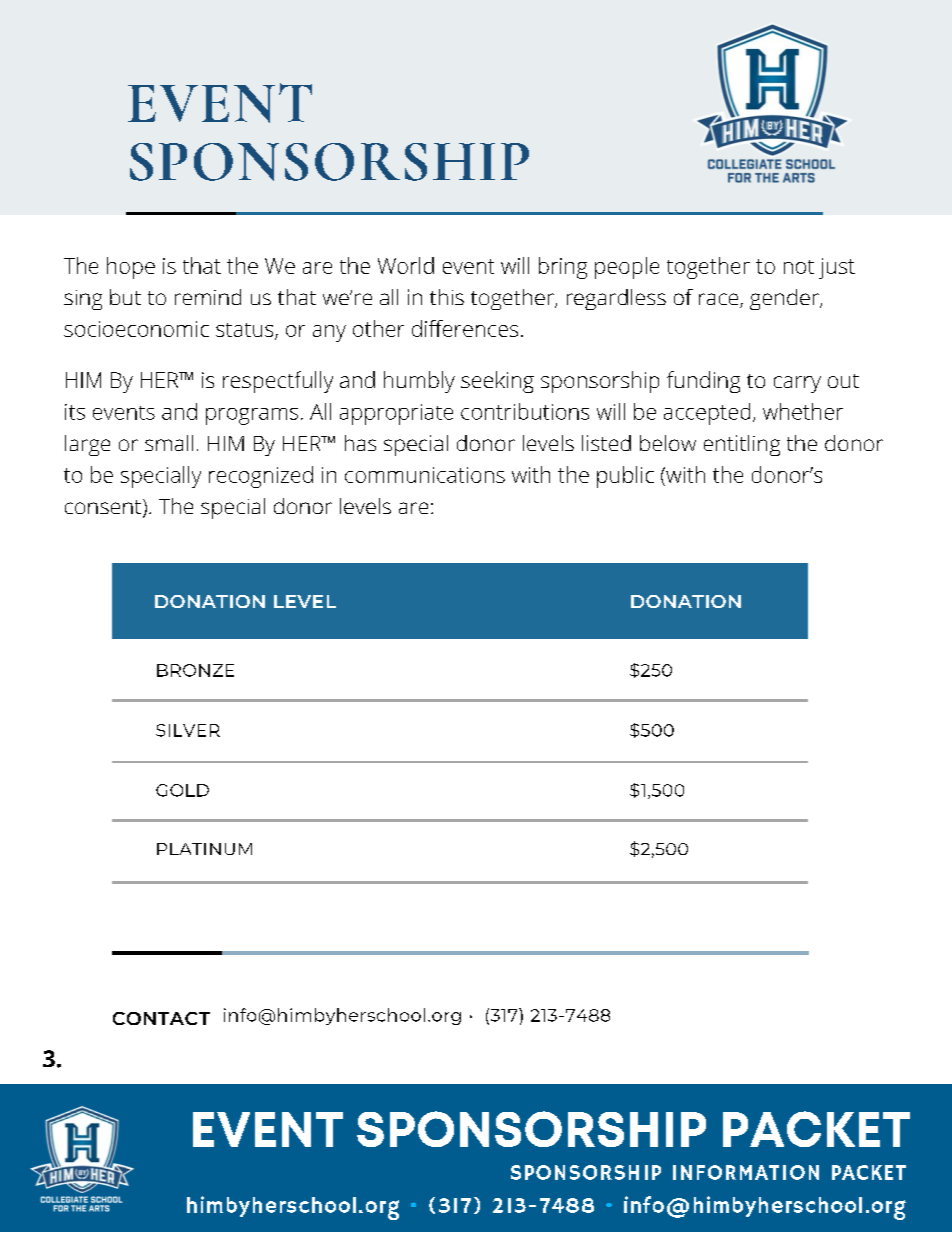 The height and width of the page is (1233, 952). Describe the element at coordinates (195, 670) in the page. I see `BRONZE` at that location.
